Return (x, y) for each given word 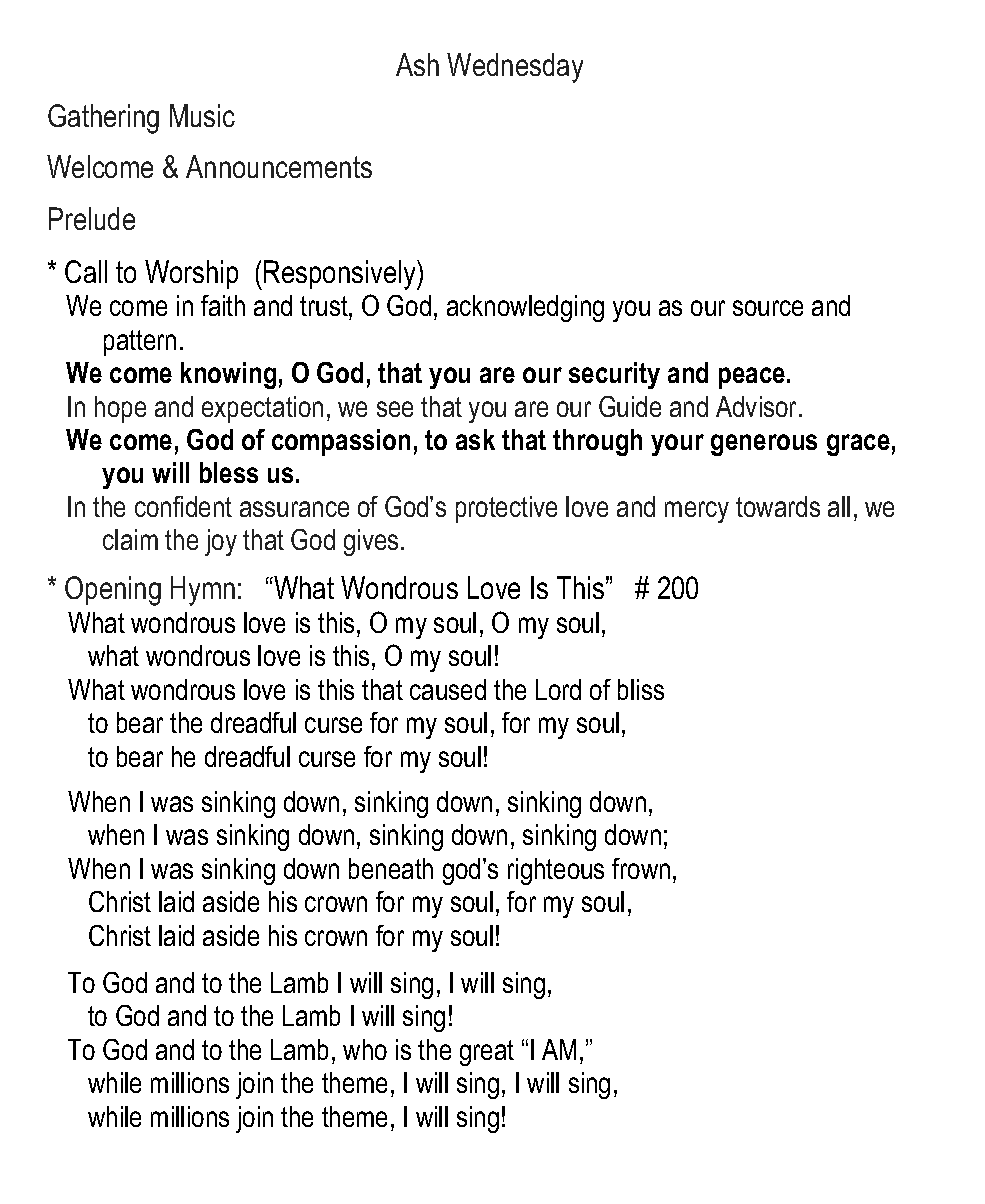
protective (506, 509)
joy (221, 542)
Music (202, 115)
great (487, 1053)
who (365, 1049)
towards (778, 506)
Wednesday (515, 68)
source (768, 308)
